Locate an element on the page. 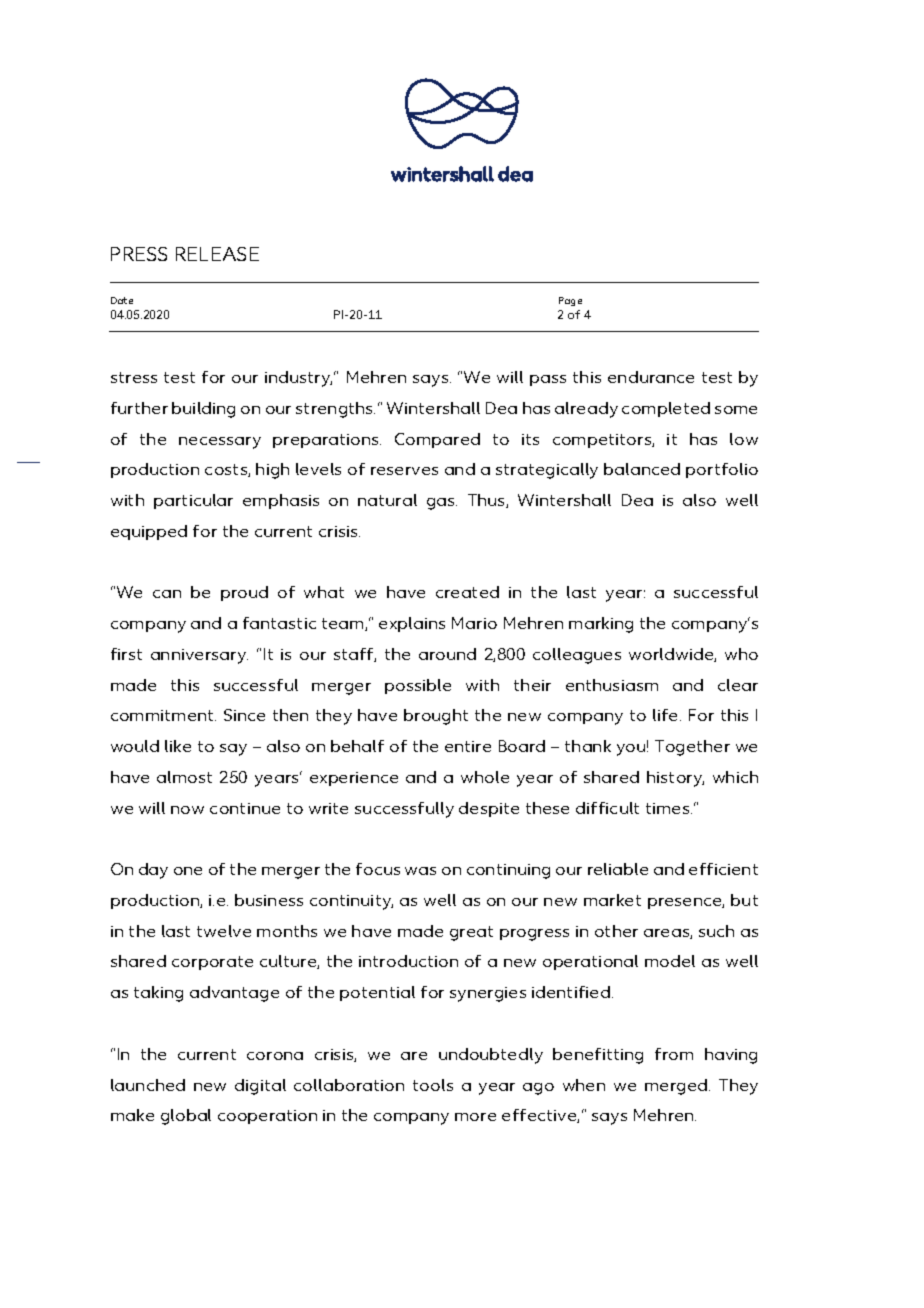 Image resolution: width=924 pixels, height=1308 pixels. tools is located at coordinates (433, 1085).
